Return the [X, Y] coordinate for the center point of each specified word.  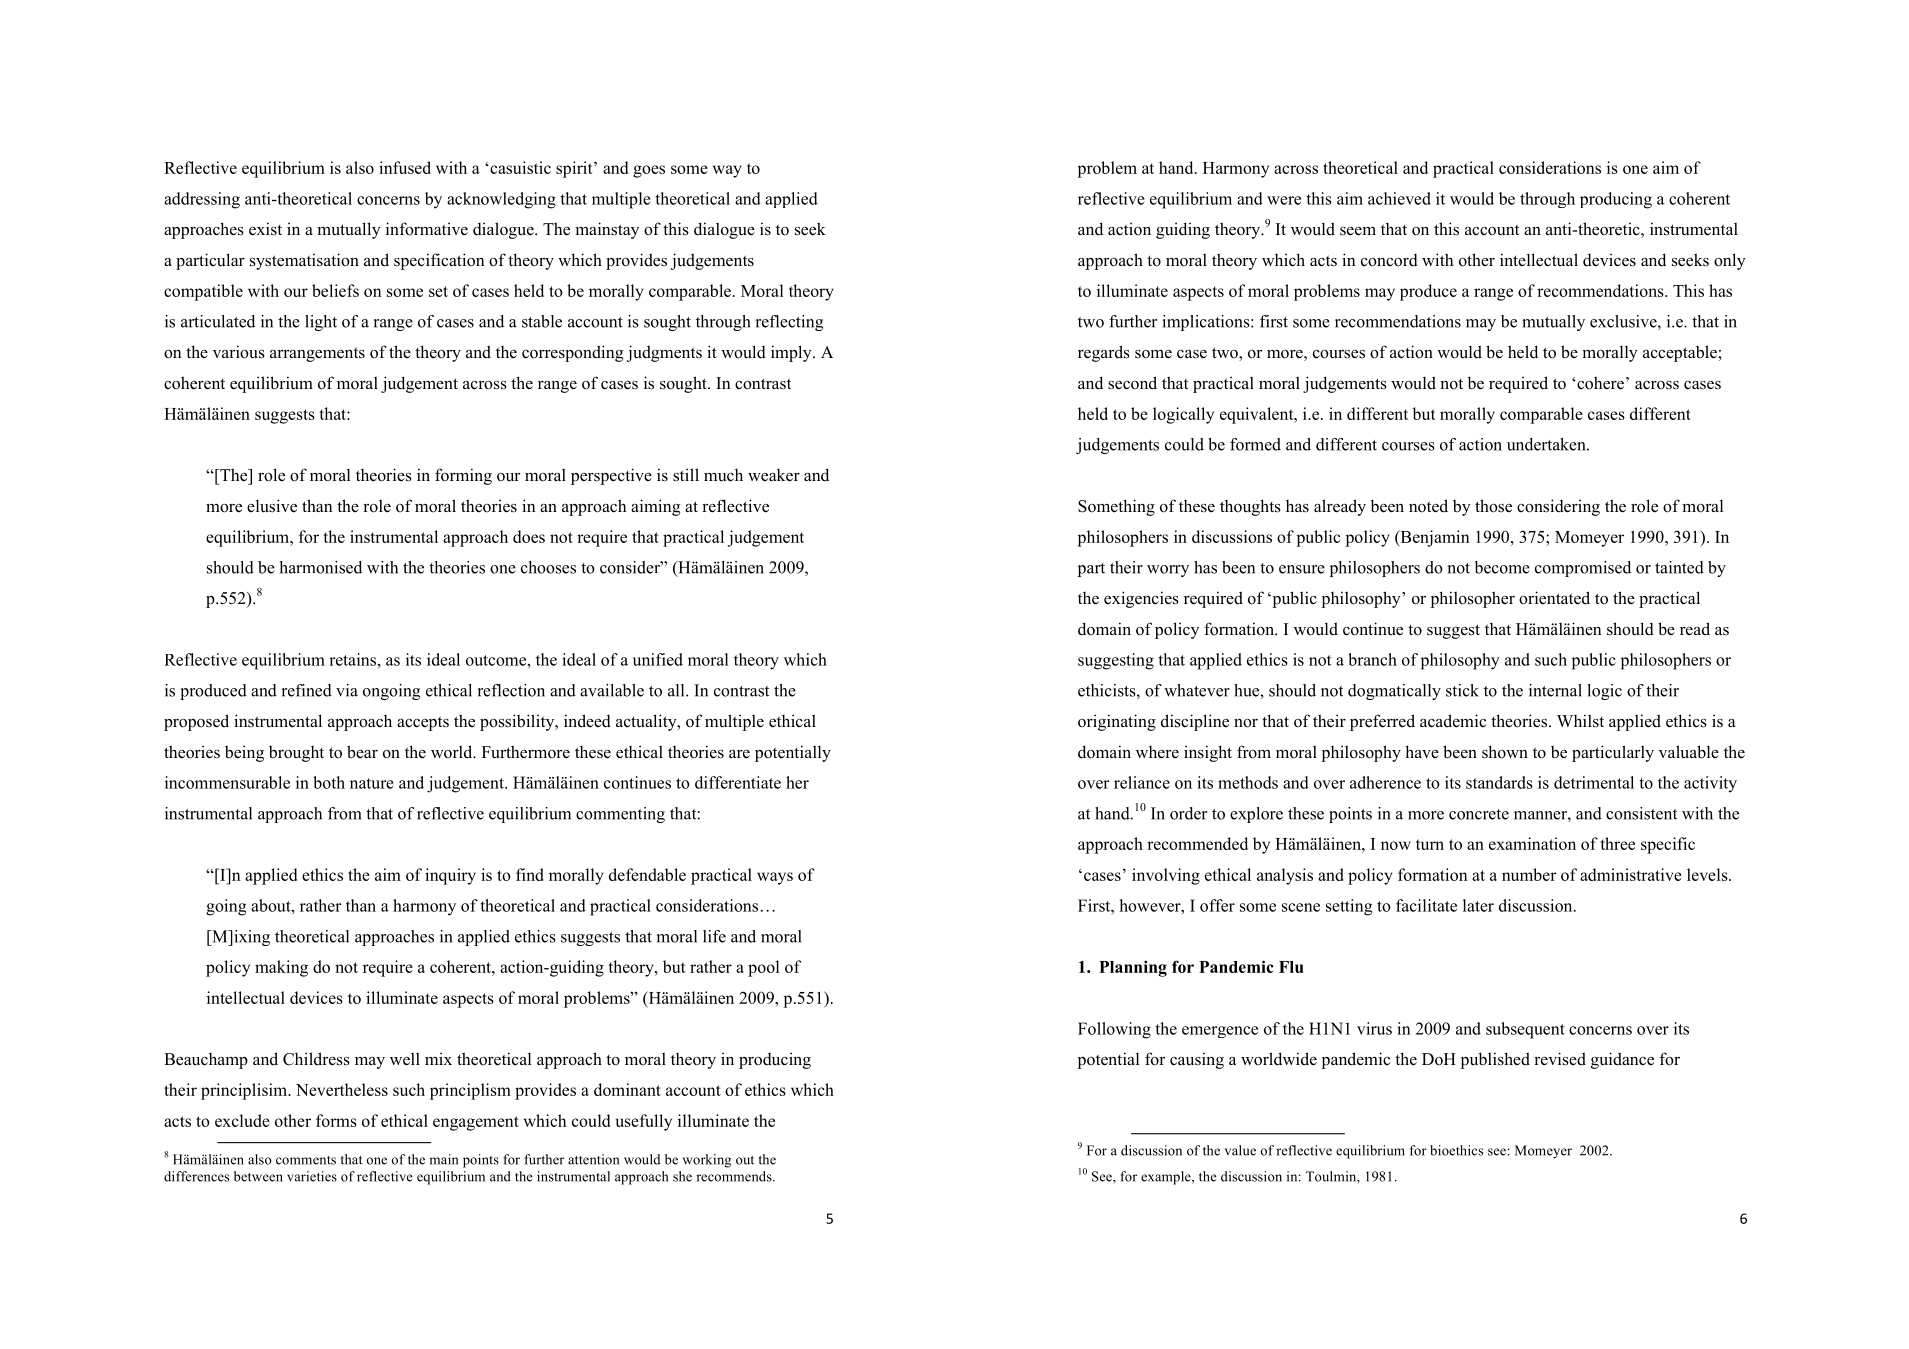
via [347, 690]
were [1284, 200]
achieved [1399, 198]
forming [463, 476]
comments [306, 1160]
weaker [774, 475]
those [1493, 506]
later [1478, 905]
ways [775, 878]
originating [1117, 722]
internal [1555, 690]
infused [405, 167]
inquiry [450, 876]
